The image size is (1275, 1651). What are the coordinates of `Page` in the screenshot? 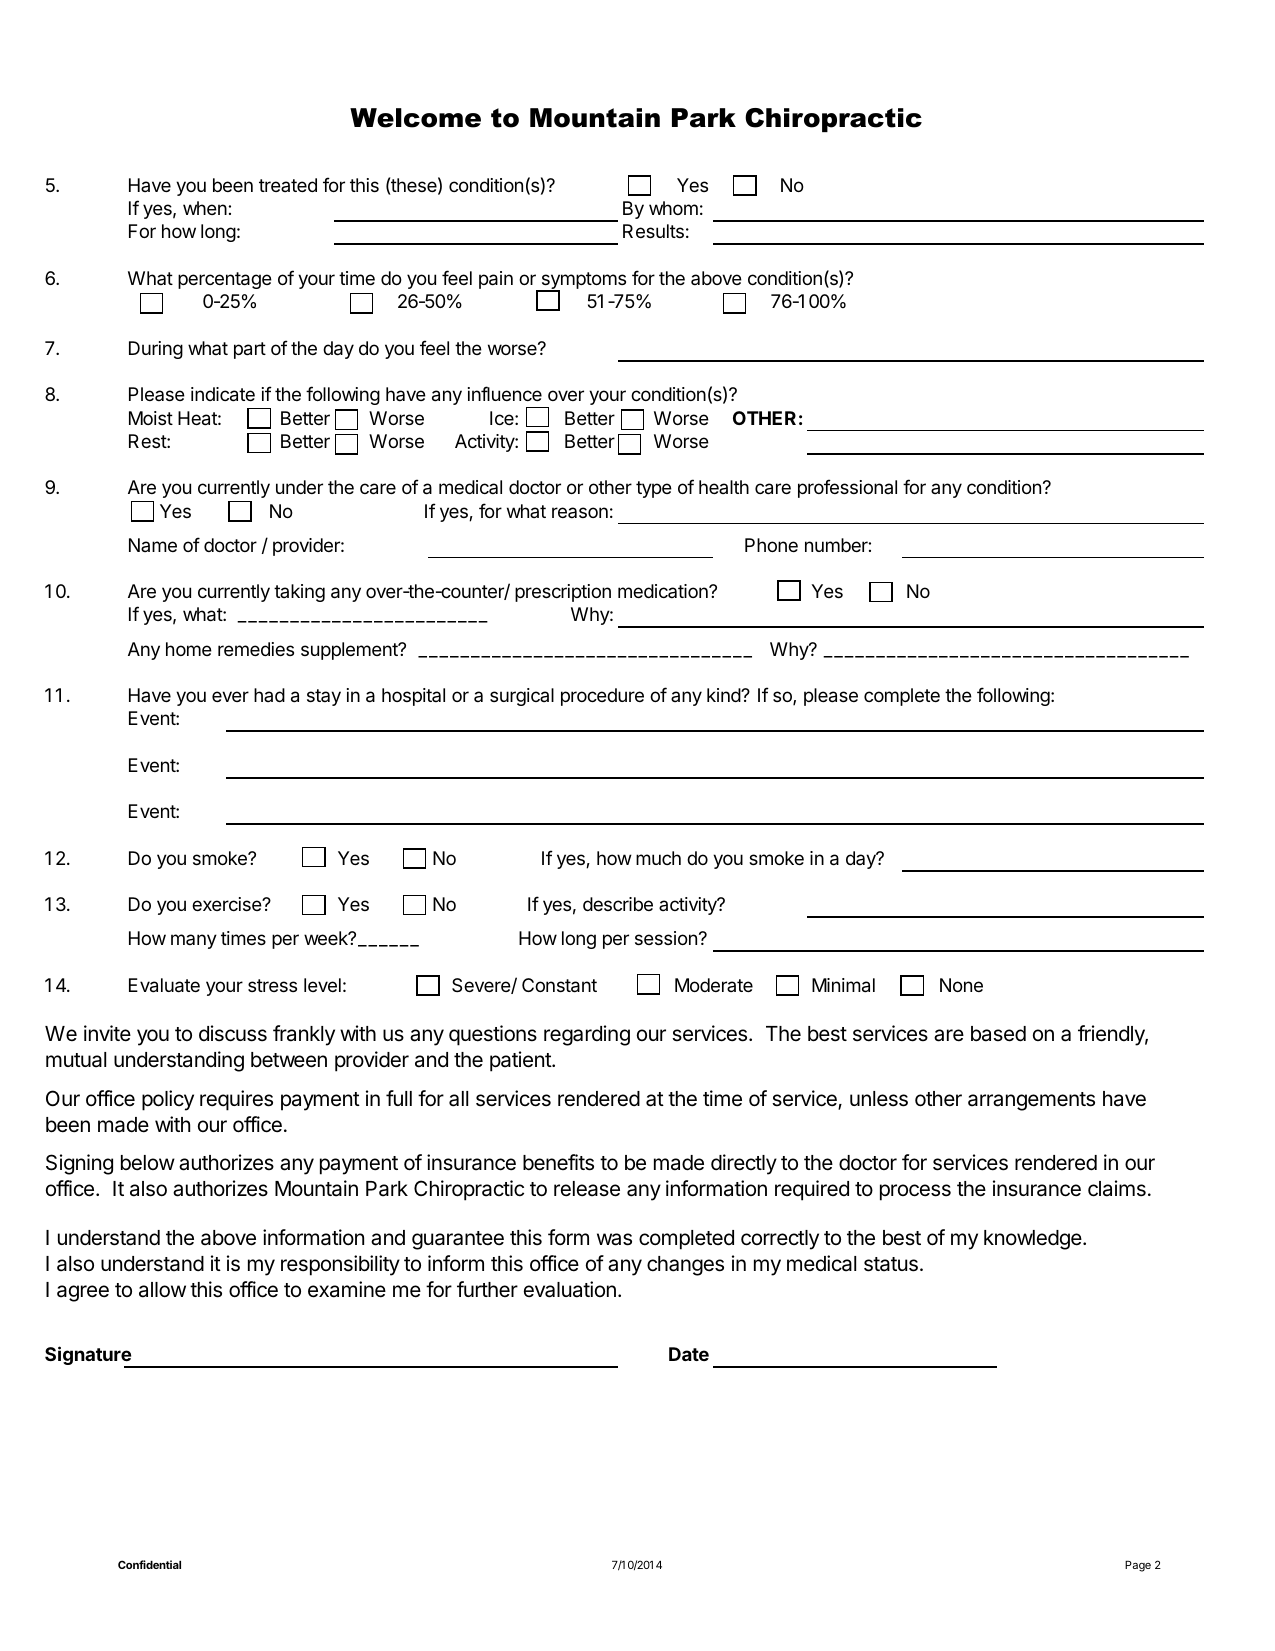 It's located at (1138, 1566).
